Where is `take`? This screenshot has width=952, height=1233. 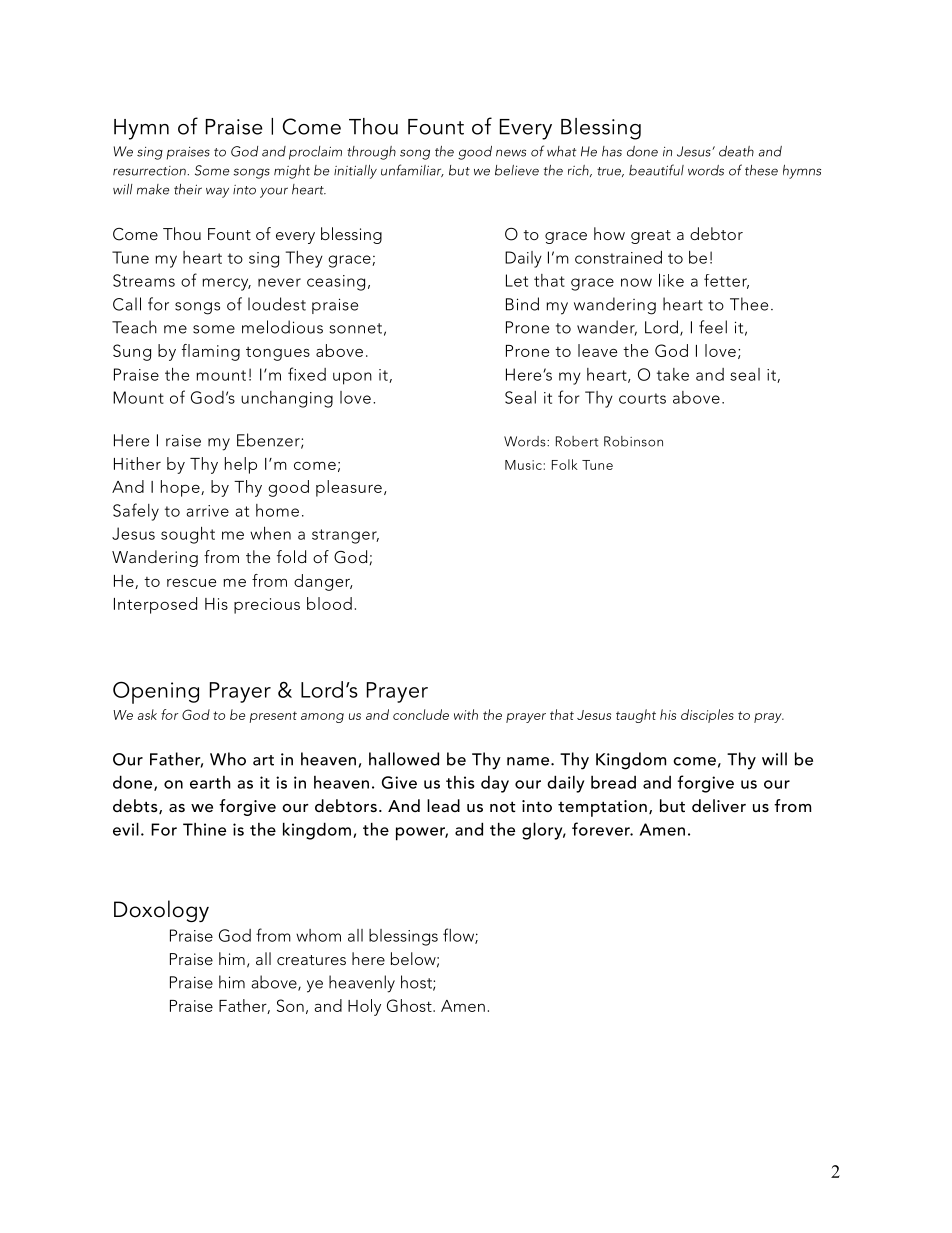
take is located at coordinates (673, 374).
